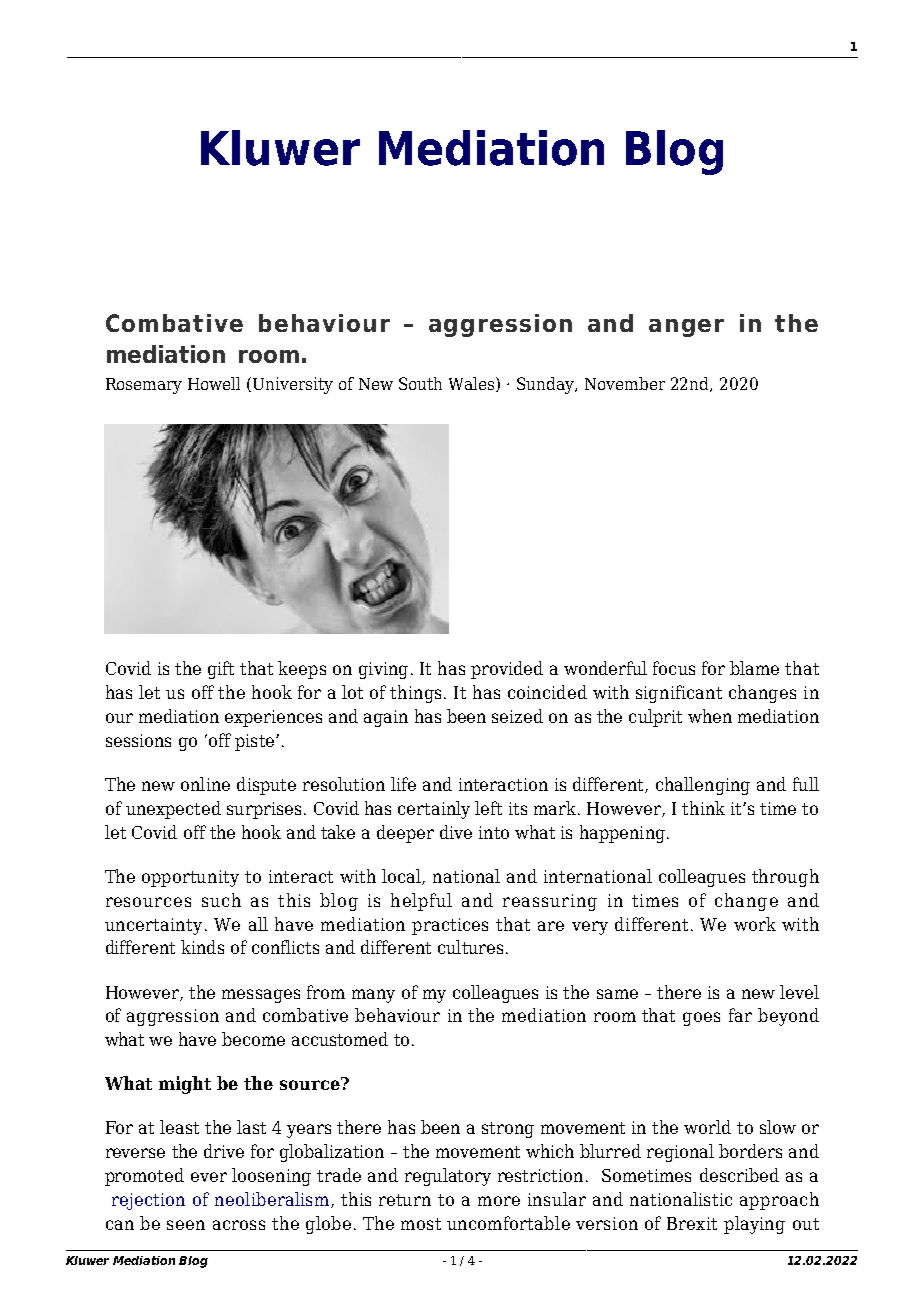  Describe the element at coordinates (420, 383) in the image. I see `South` at that location.
